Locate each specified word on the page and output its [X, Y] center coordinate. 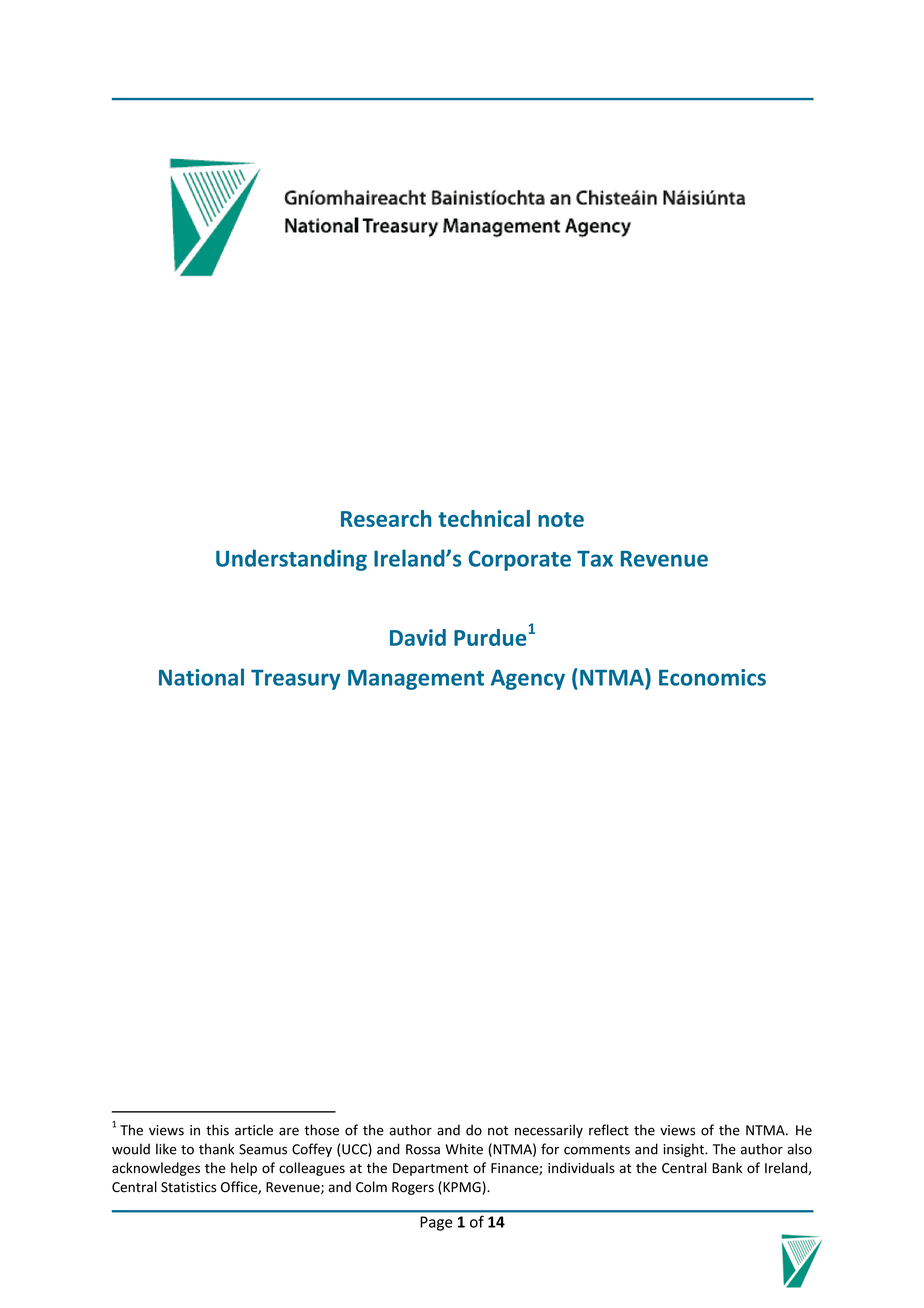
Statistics [189, 1187]
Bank [727, 1167]
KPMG [462, 1188]
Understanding [291, 560]
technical [484, 518]
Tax [595, 559]
